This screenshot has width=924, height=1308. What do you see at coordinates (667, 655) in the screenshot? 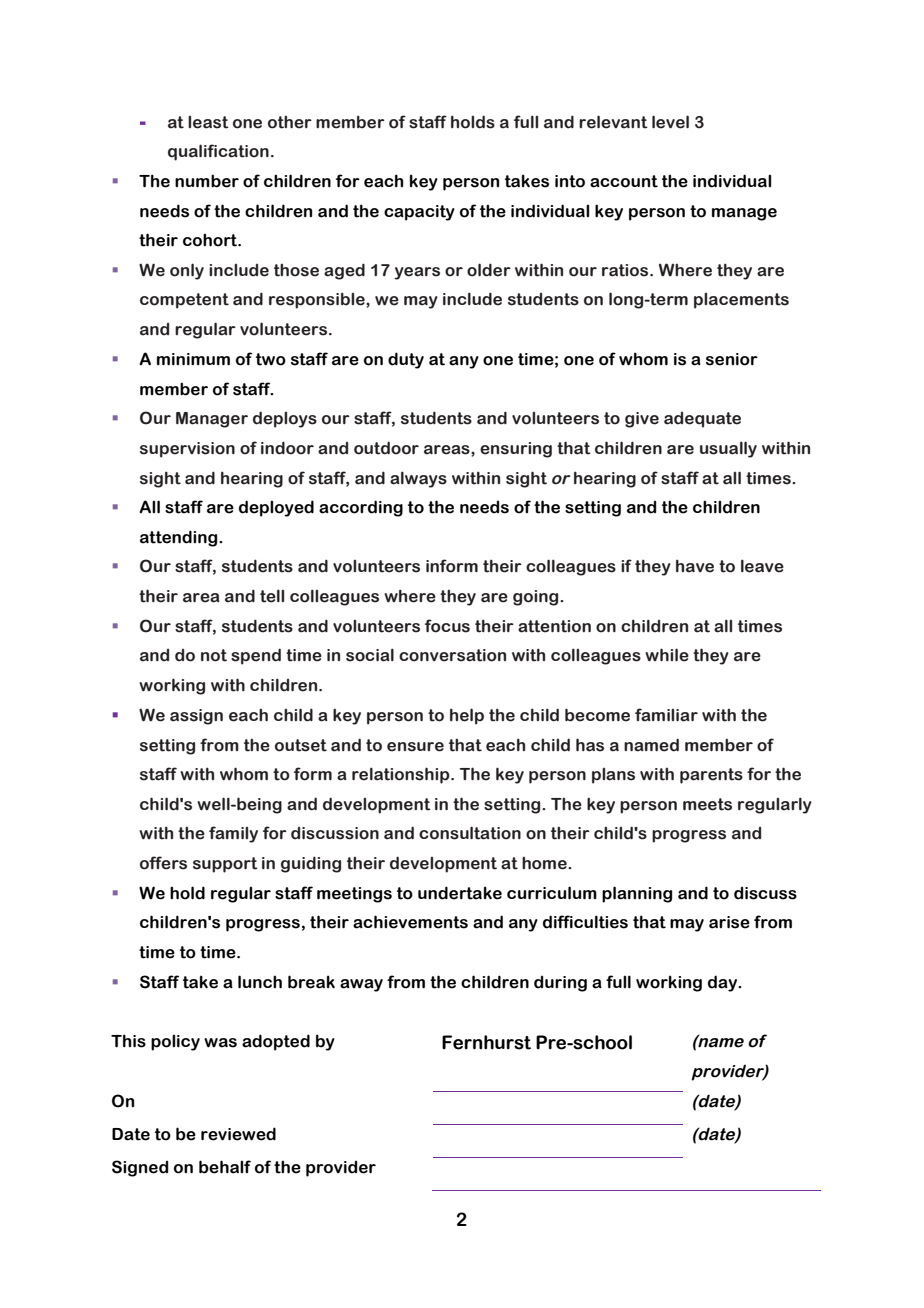
I see `while` at bounding box center [667, 655].
